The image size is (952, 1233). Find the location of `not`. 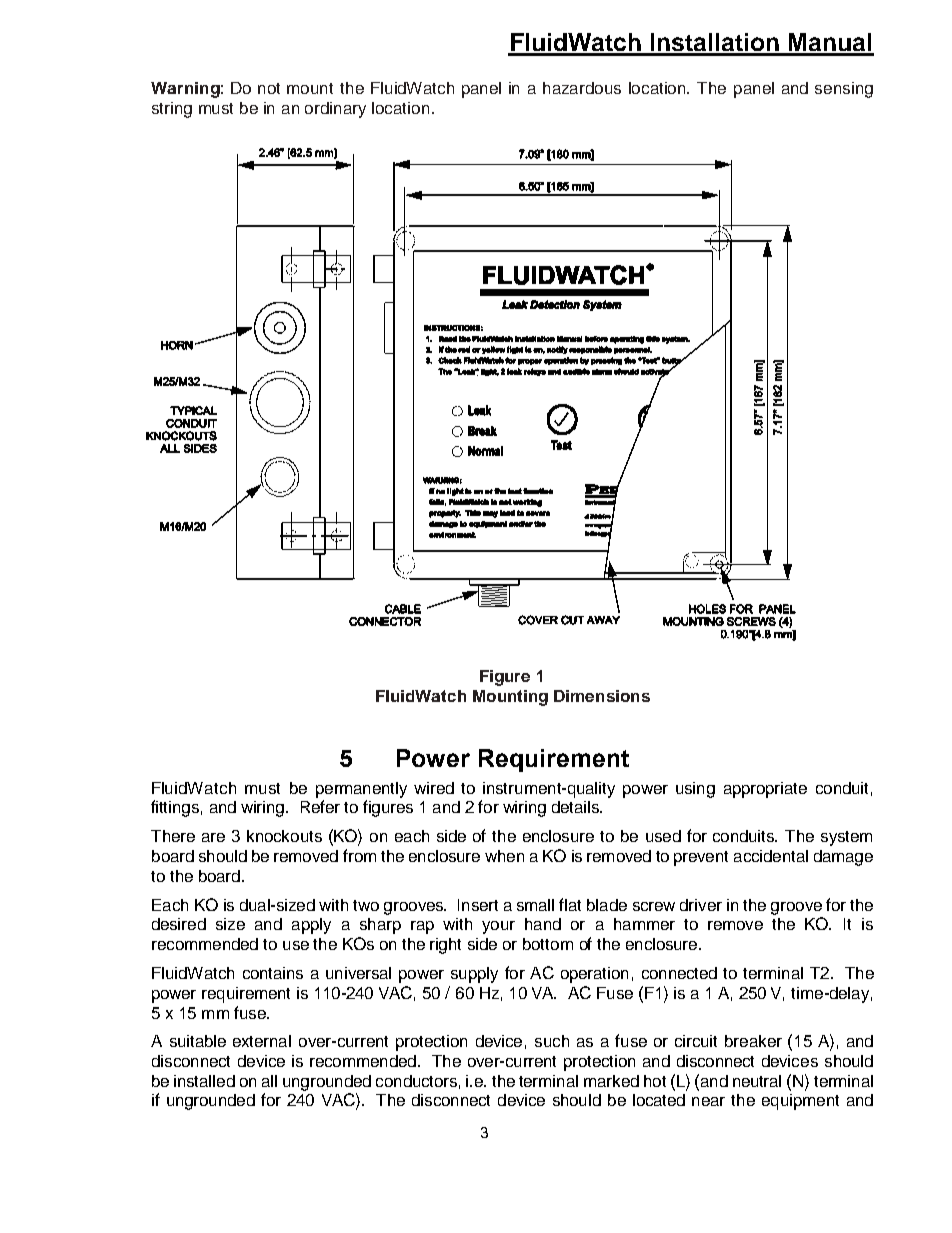

not is located at coordinates (269, 88).
